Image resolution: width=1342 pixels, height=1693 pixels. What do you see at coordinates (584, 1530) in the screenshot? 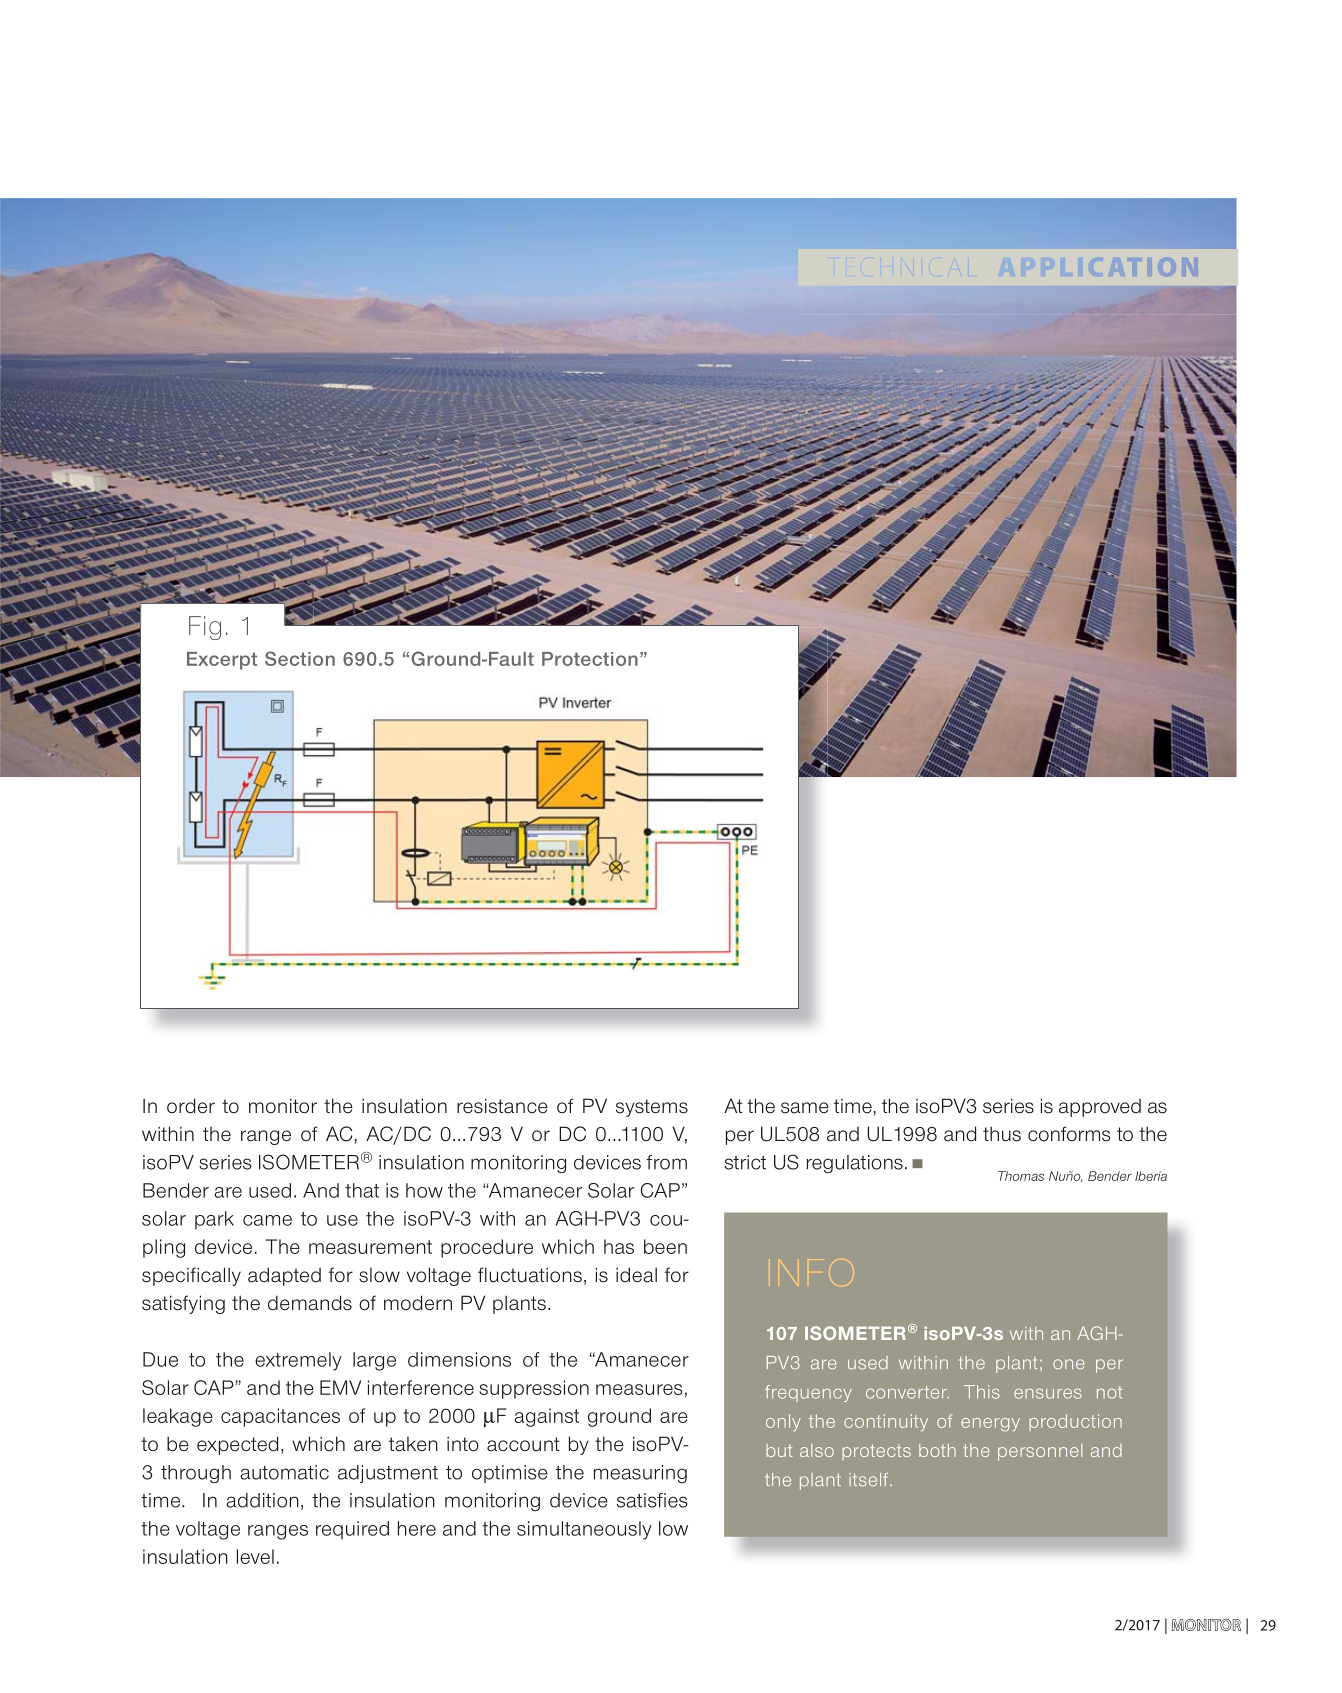
I see `simultaneously` at bounding box center [584, 1530].
